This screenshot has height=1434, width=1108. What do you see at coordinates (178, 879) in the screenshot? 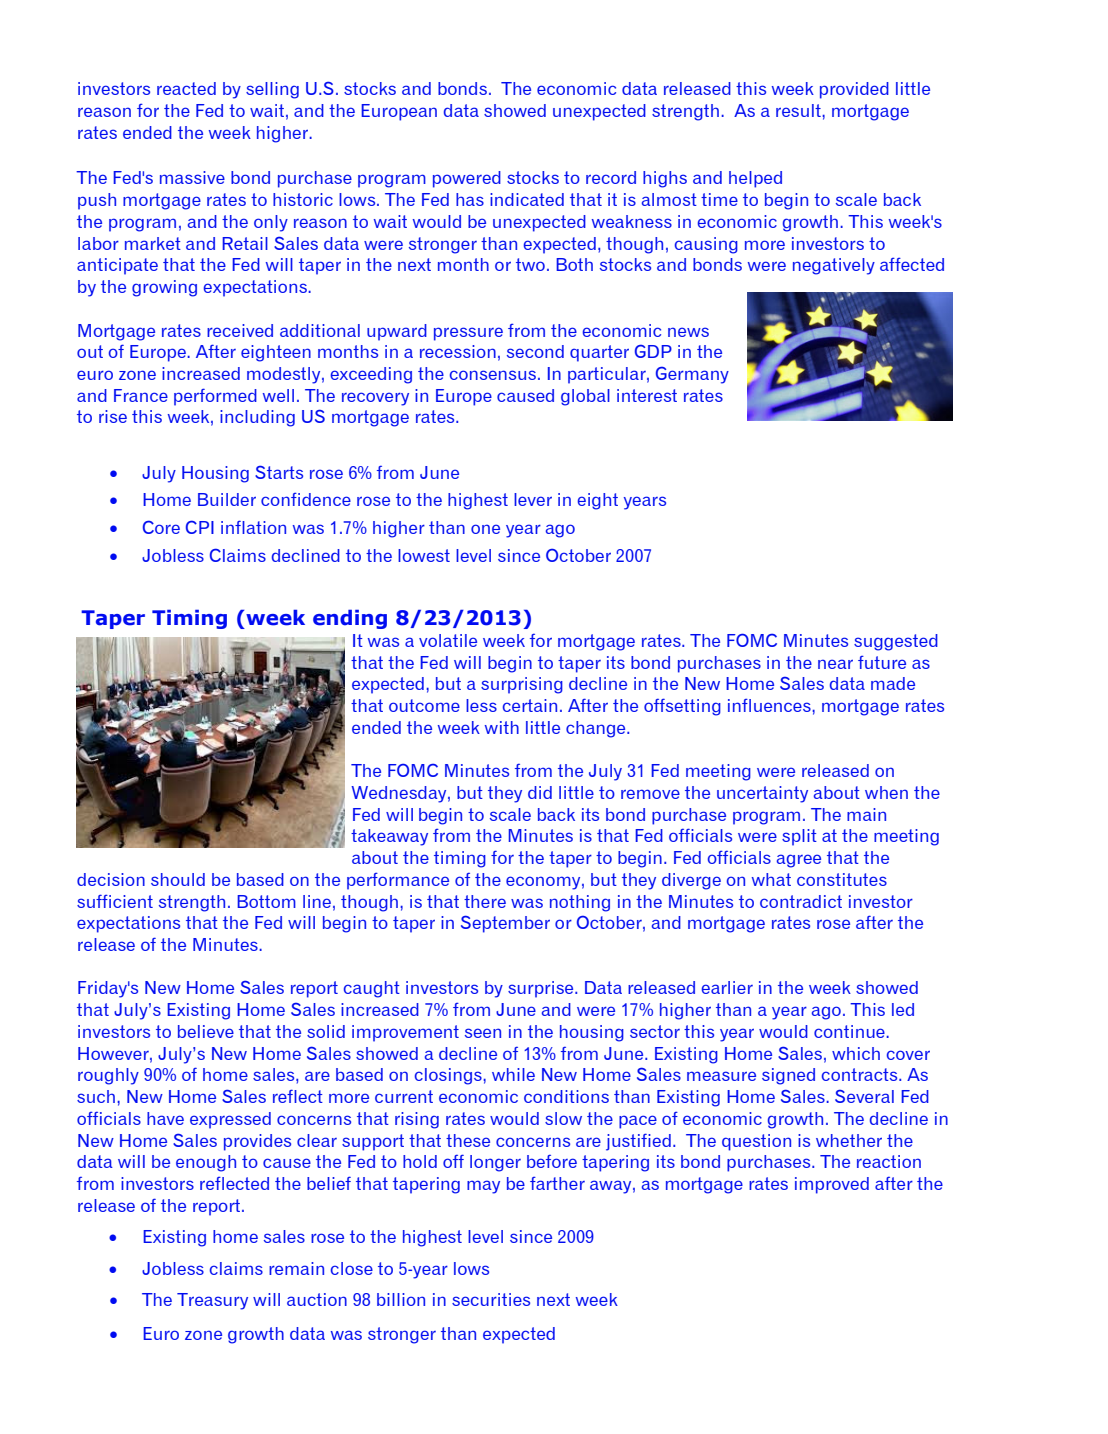
I see `should` at bounding box center [178, 879].
